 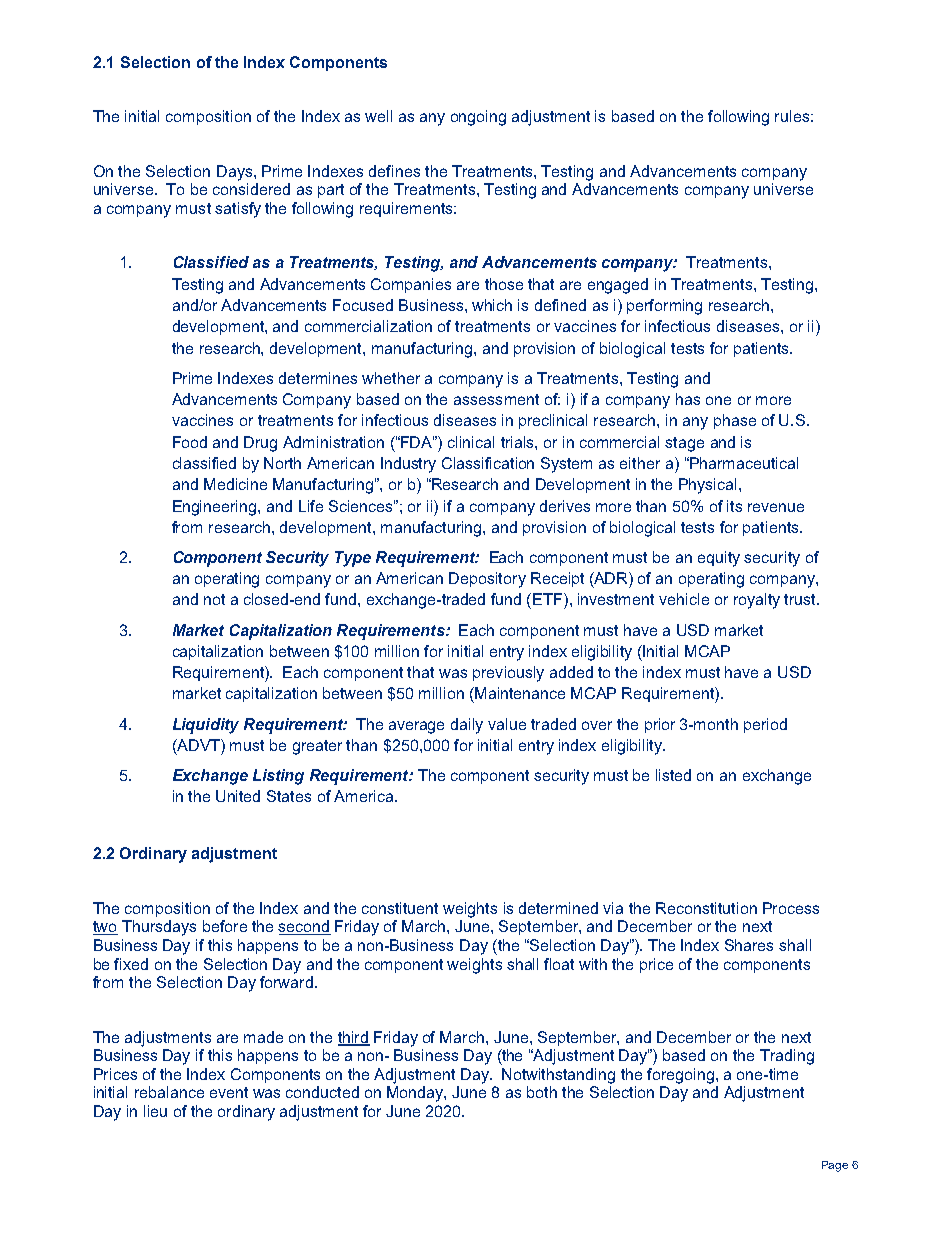 What do you see at coordinates (709, 486) in the screenshot?
I see `Physical` at bounding box center [709, 486].
